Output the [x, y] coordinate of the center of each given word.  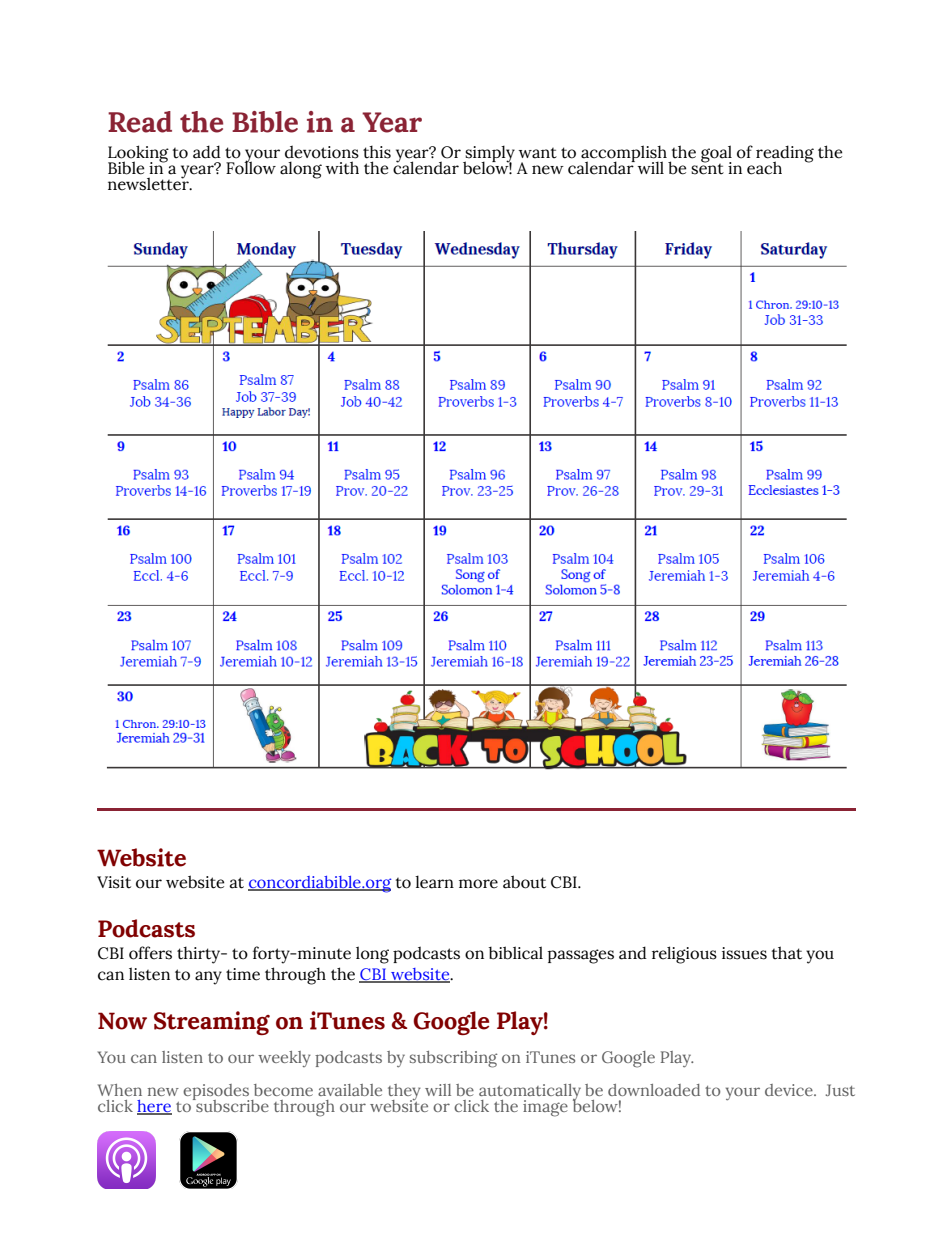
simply [489, 155]
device [790, 1090]
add [207, 152]
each [764, 168]
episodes [216, 1093]
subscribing [453, 1059]
